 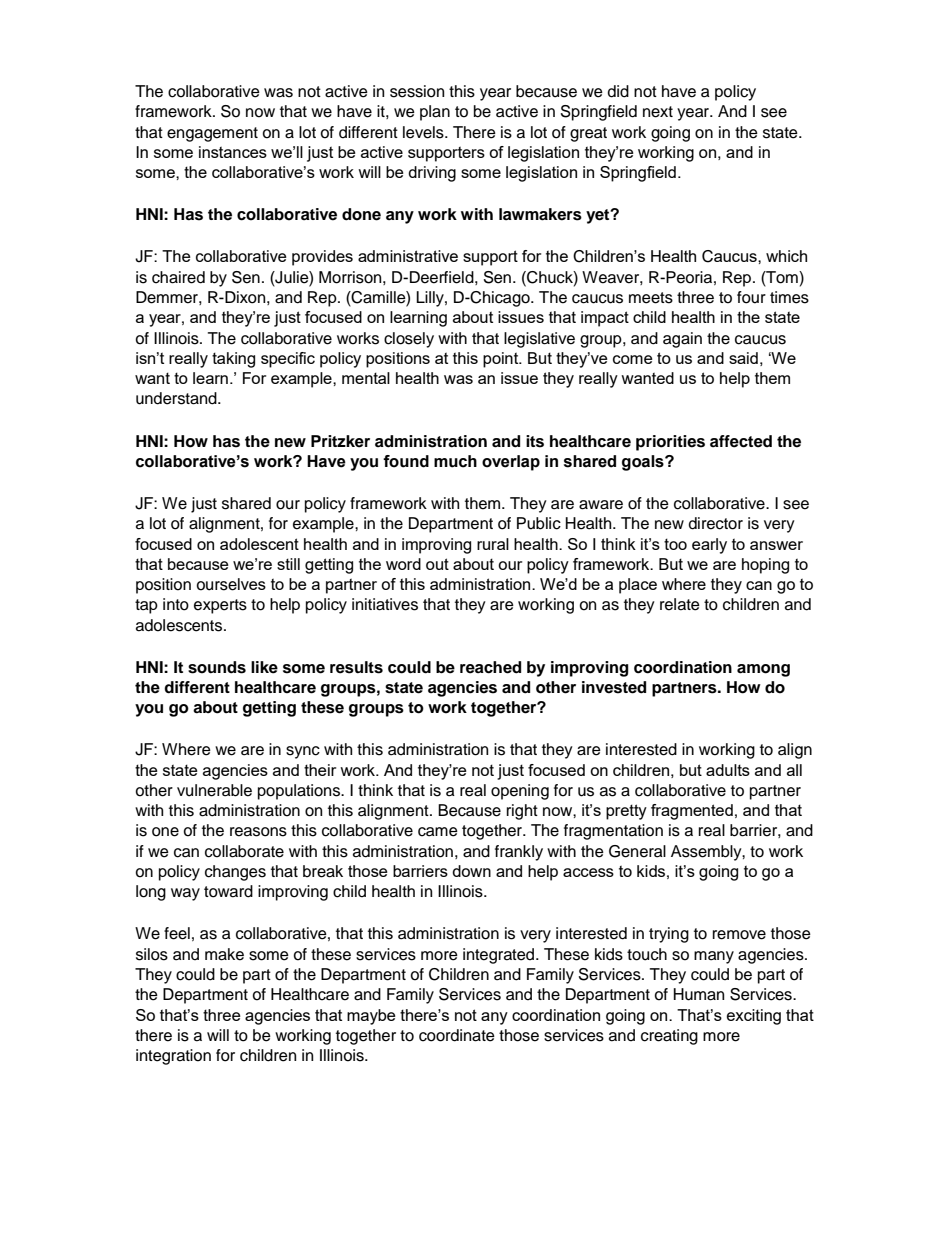 I want to click on reached, so click(x=490, y=667).
